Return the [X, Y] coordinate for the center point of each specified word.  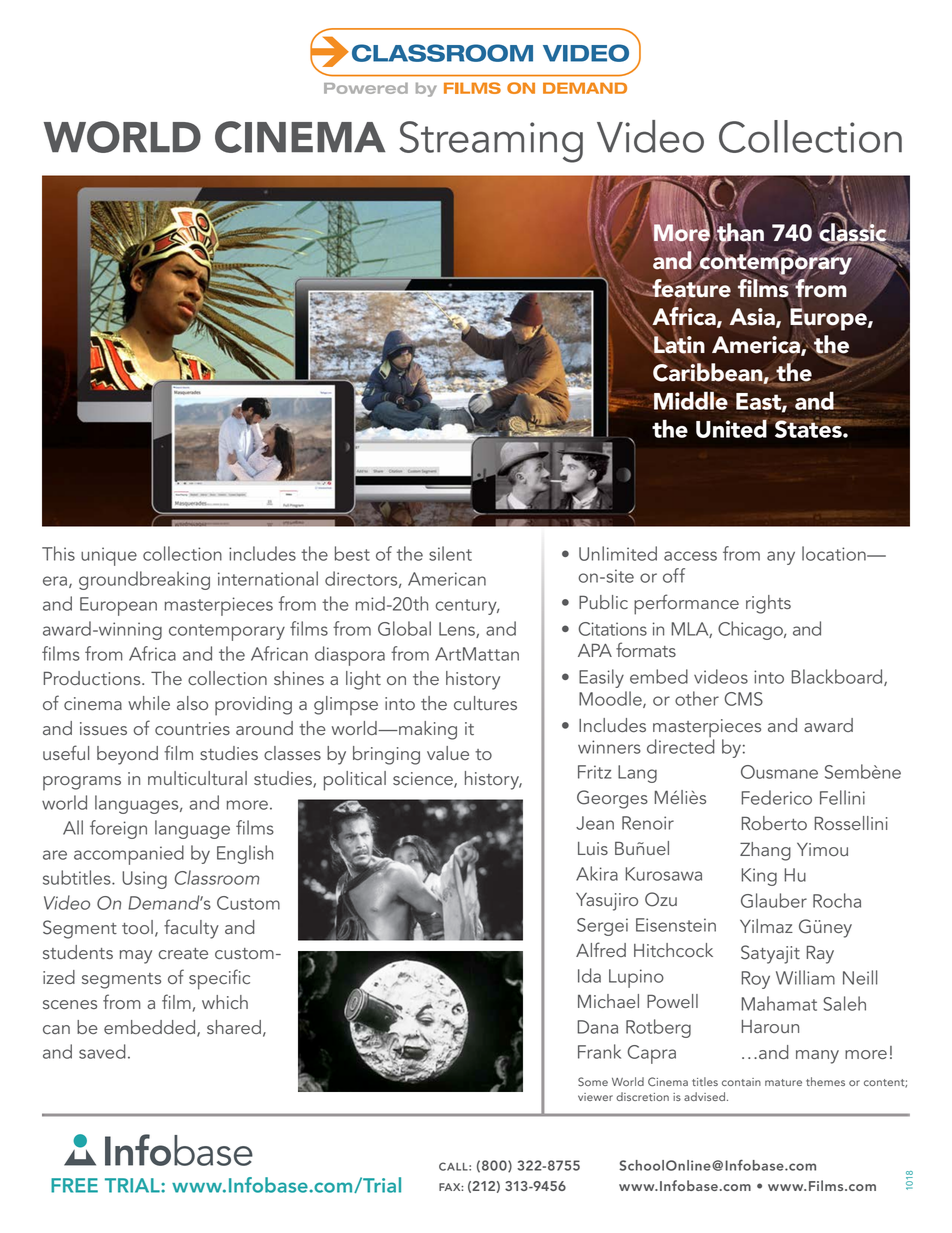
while [149, 703]
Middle [690, 400]
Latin [678, 345]
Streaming [491, 142]
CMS [743, 699]
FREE [74, 1185]
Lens [458, 630]
